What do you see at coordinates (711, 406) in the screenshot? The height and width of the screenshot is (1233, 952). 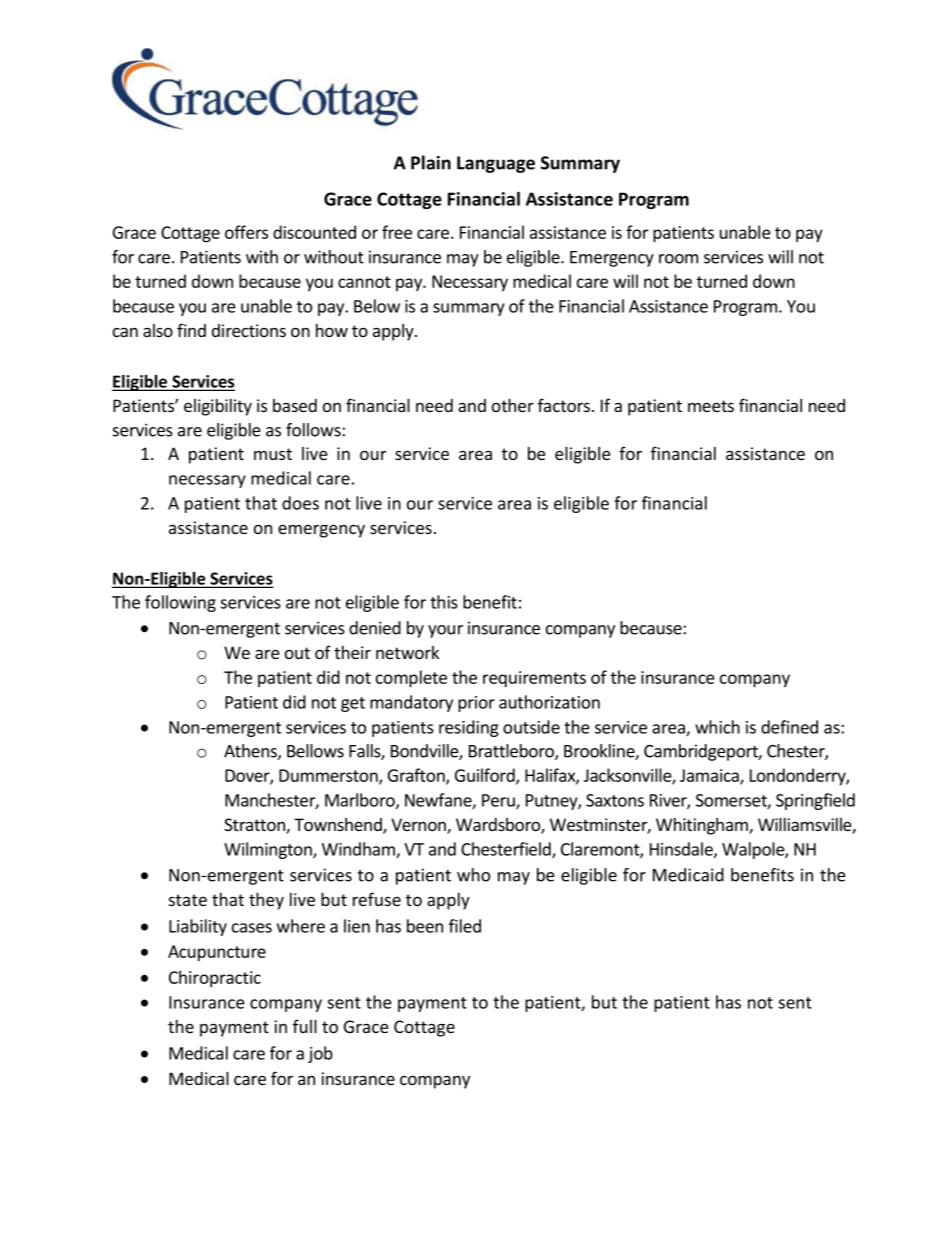 I see `meets` at bounding box center [711, 406].
